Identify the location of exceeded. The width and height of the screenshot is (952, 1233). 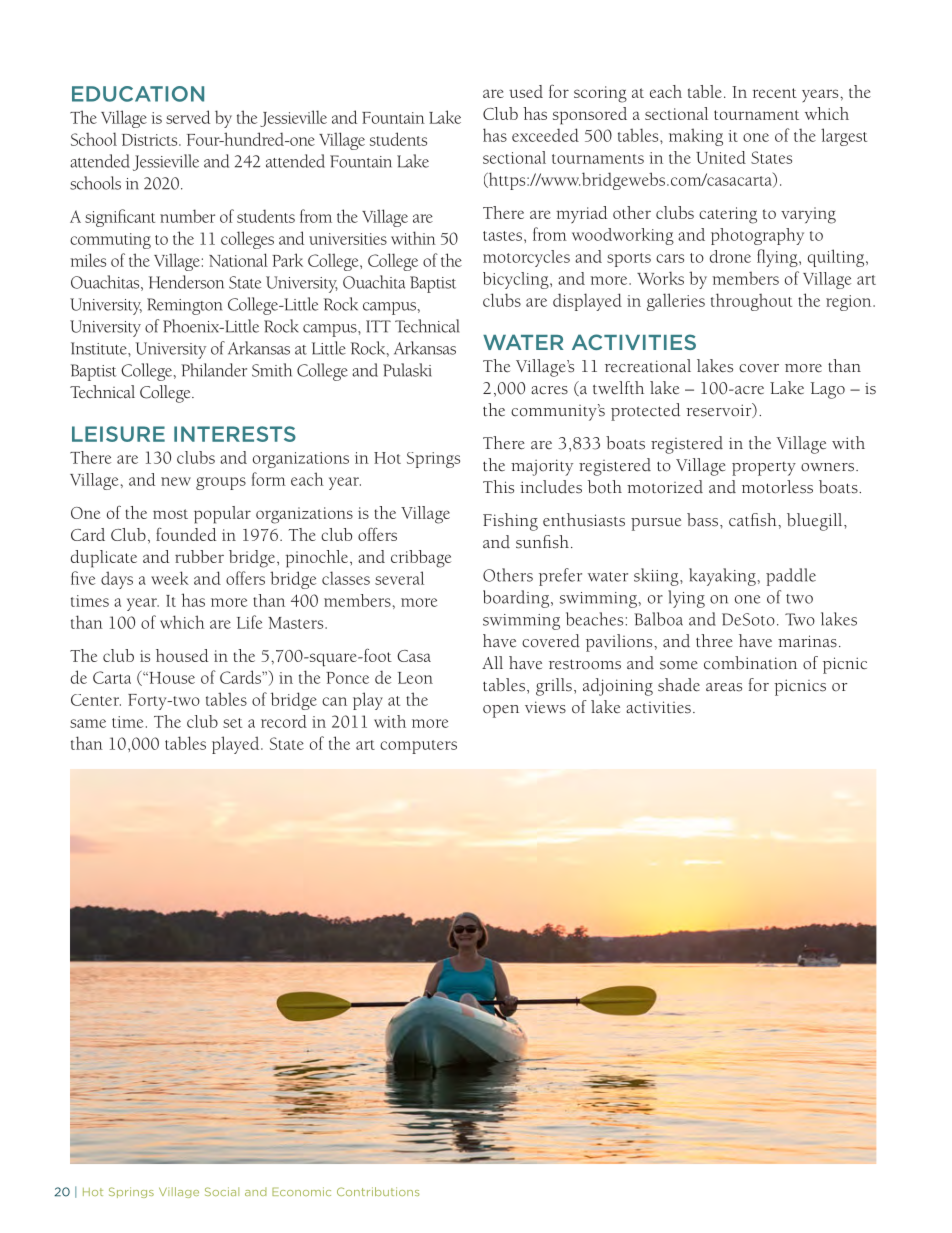
(545, 135).
